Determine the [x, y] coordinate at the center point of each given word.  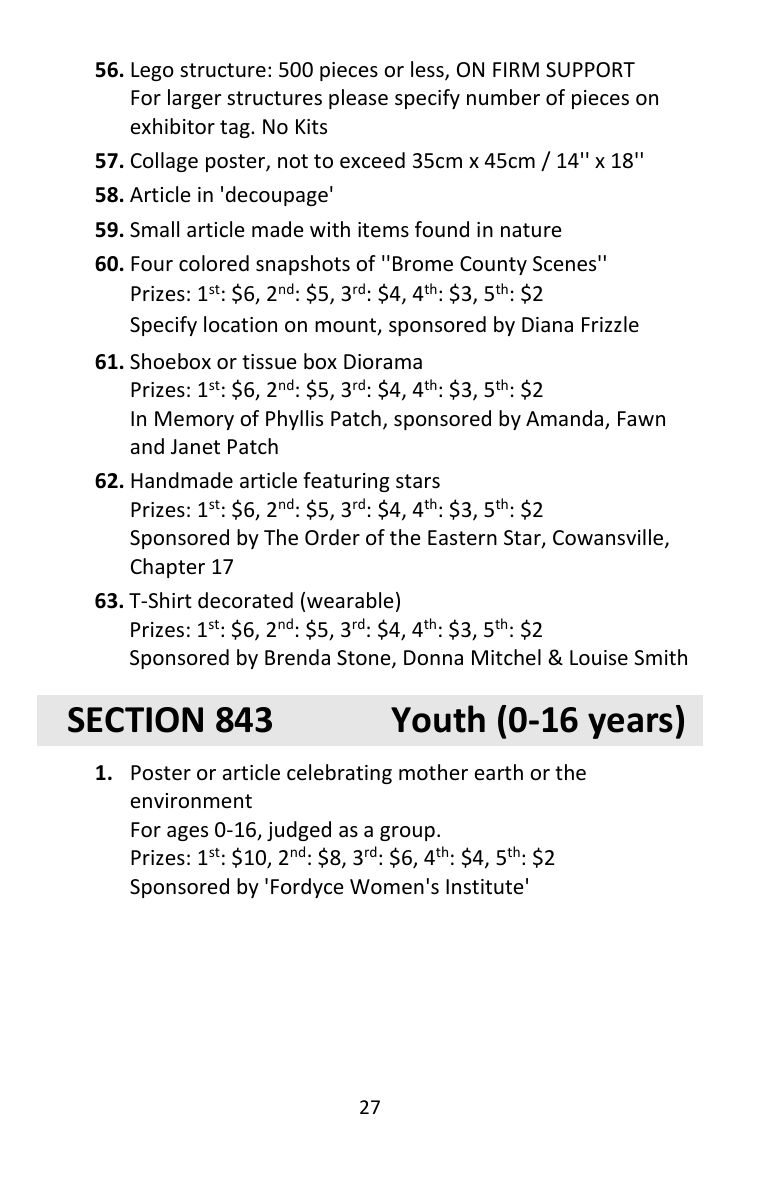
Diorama [383, 361]
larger [194, 99]
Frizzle [610, 324]
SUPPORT [590, 70]
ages [187, 833]
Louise [599, 658]
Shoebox [170, 361]
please [358, 99]
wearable [350, 600]
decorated [245, 600]
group [407, 833]
